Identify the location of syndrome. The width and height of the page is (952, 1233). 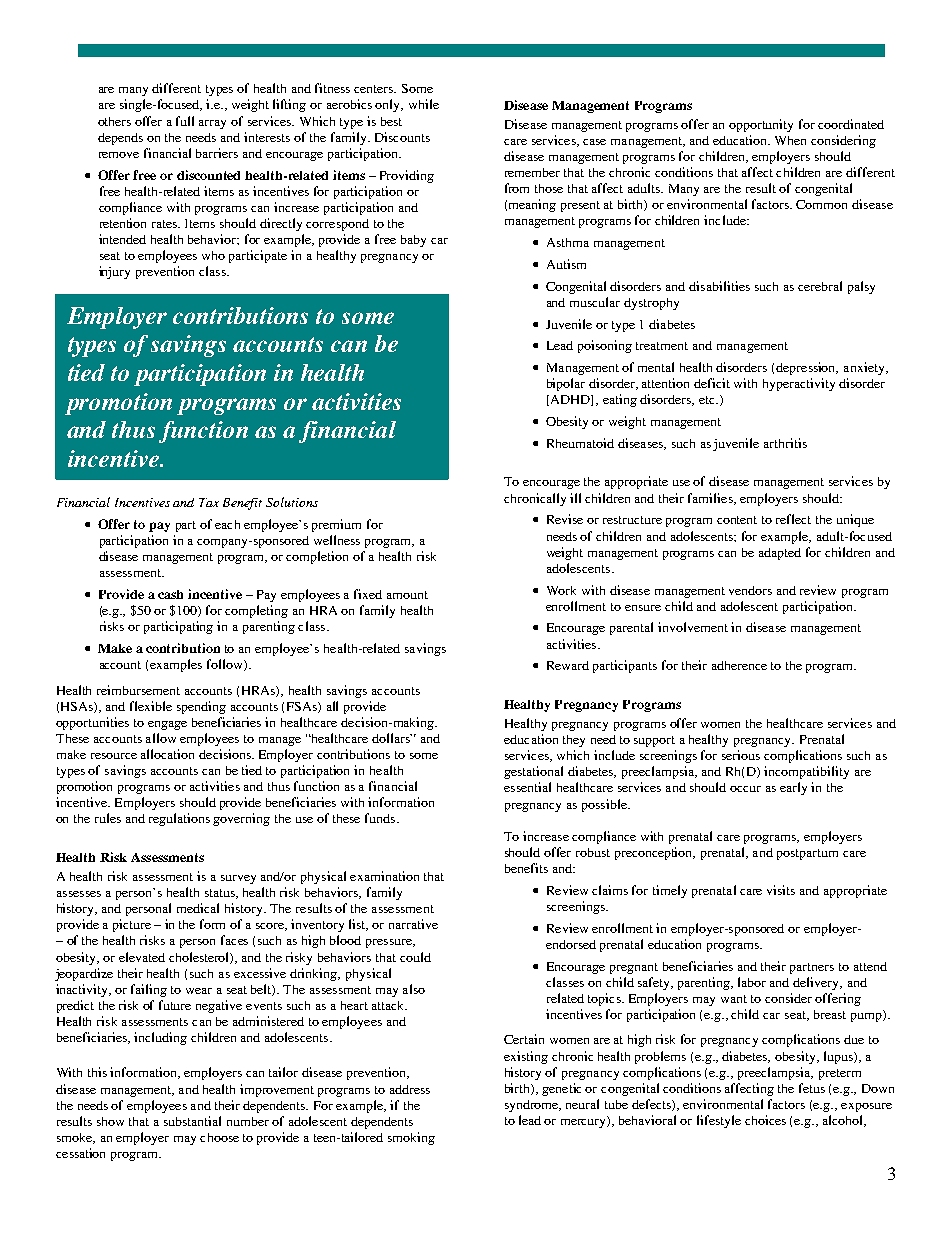
(533, 1106).
